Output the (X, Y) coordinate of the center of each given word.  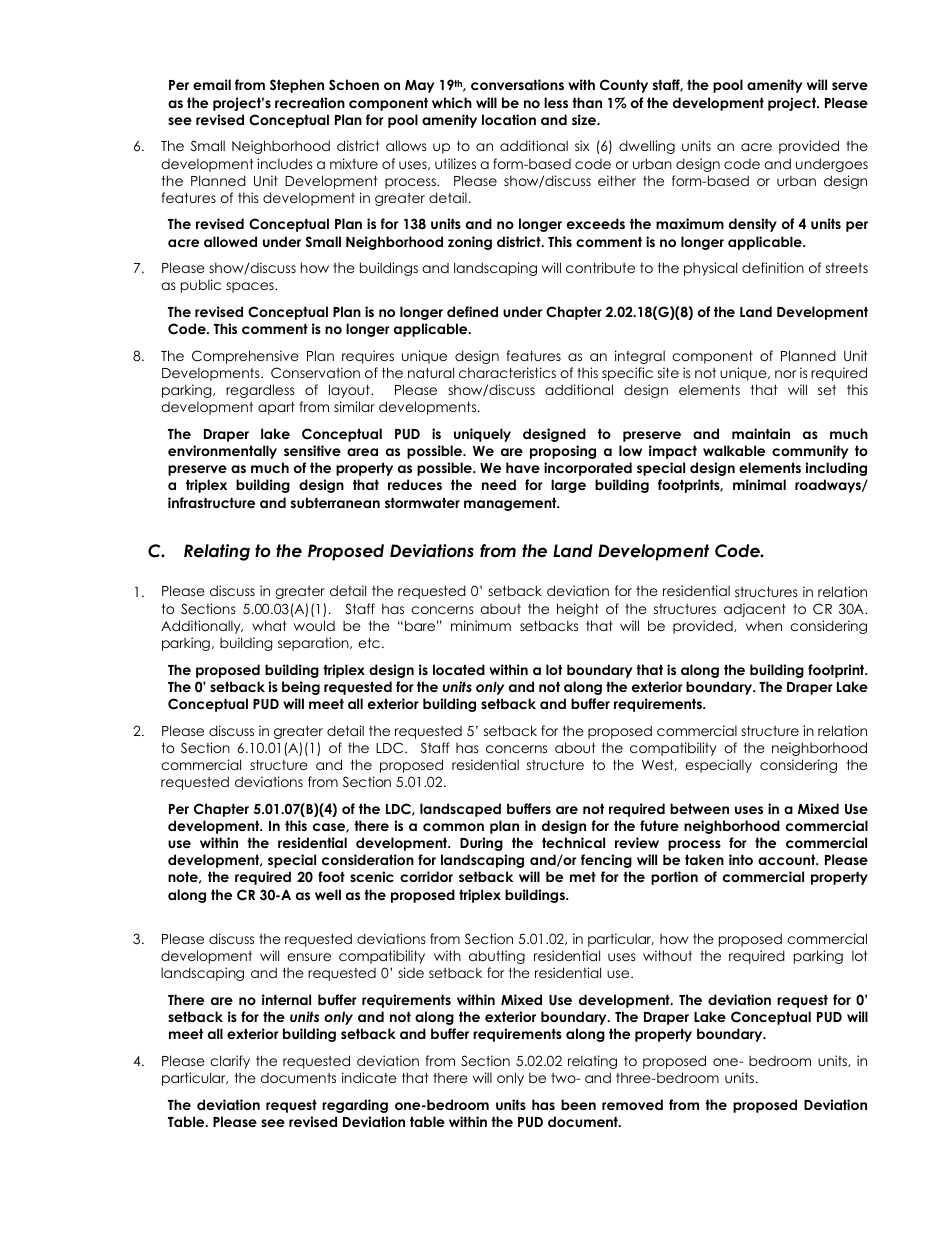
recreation (310, 102)
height (578, 610)
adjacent (755, 610)
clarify (230, 1062)
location (509, 119)
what (269, 625)
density (753, 225)
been (578, 1104)
